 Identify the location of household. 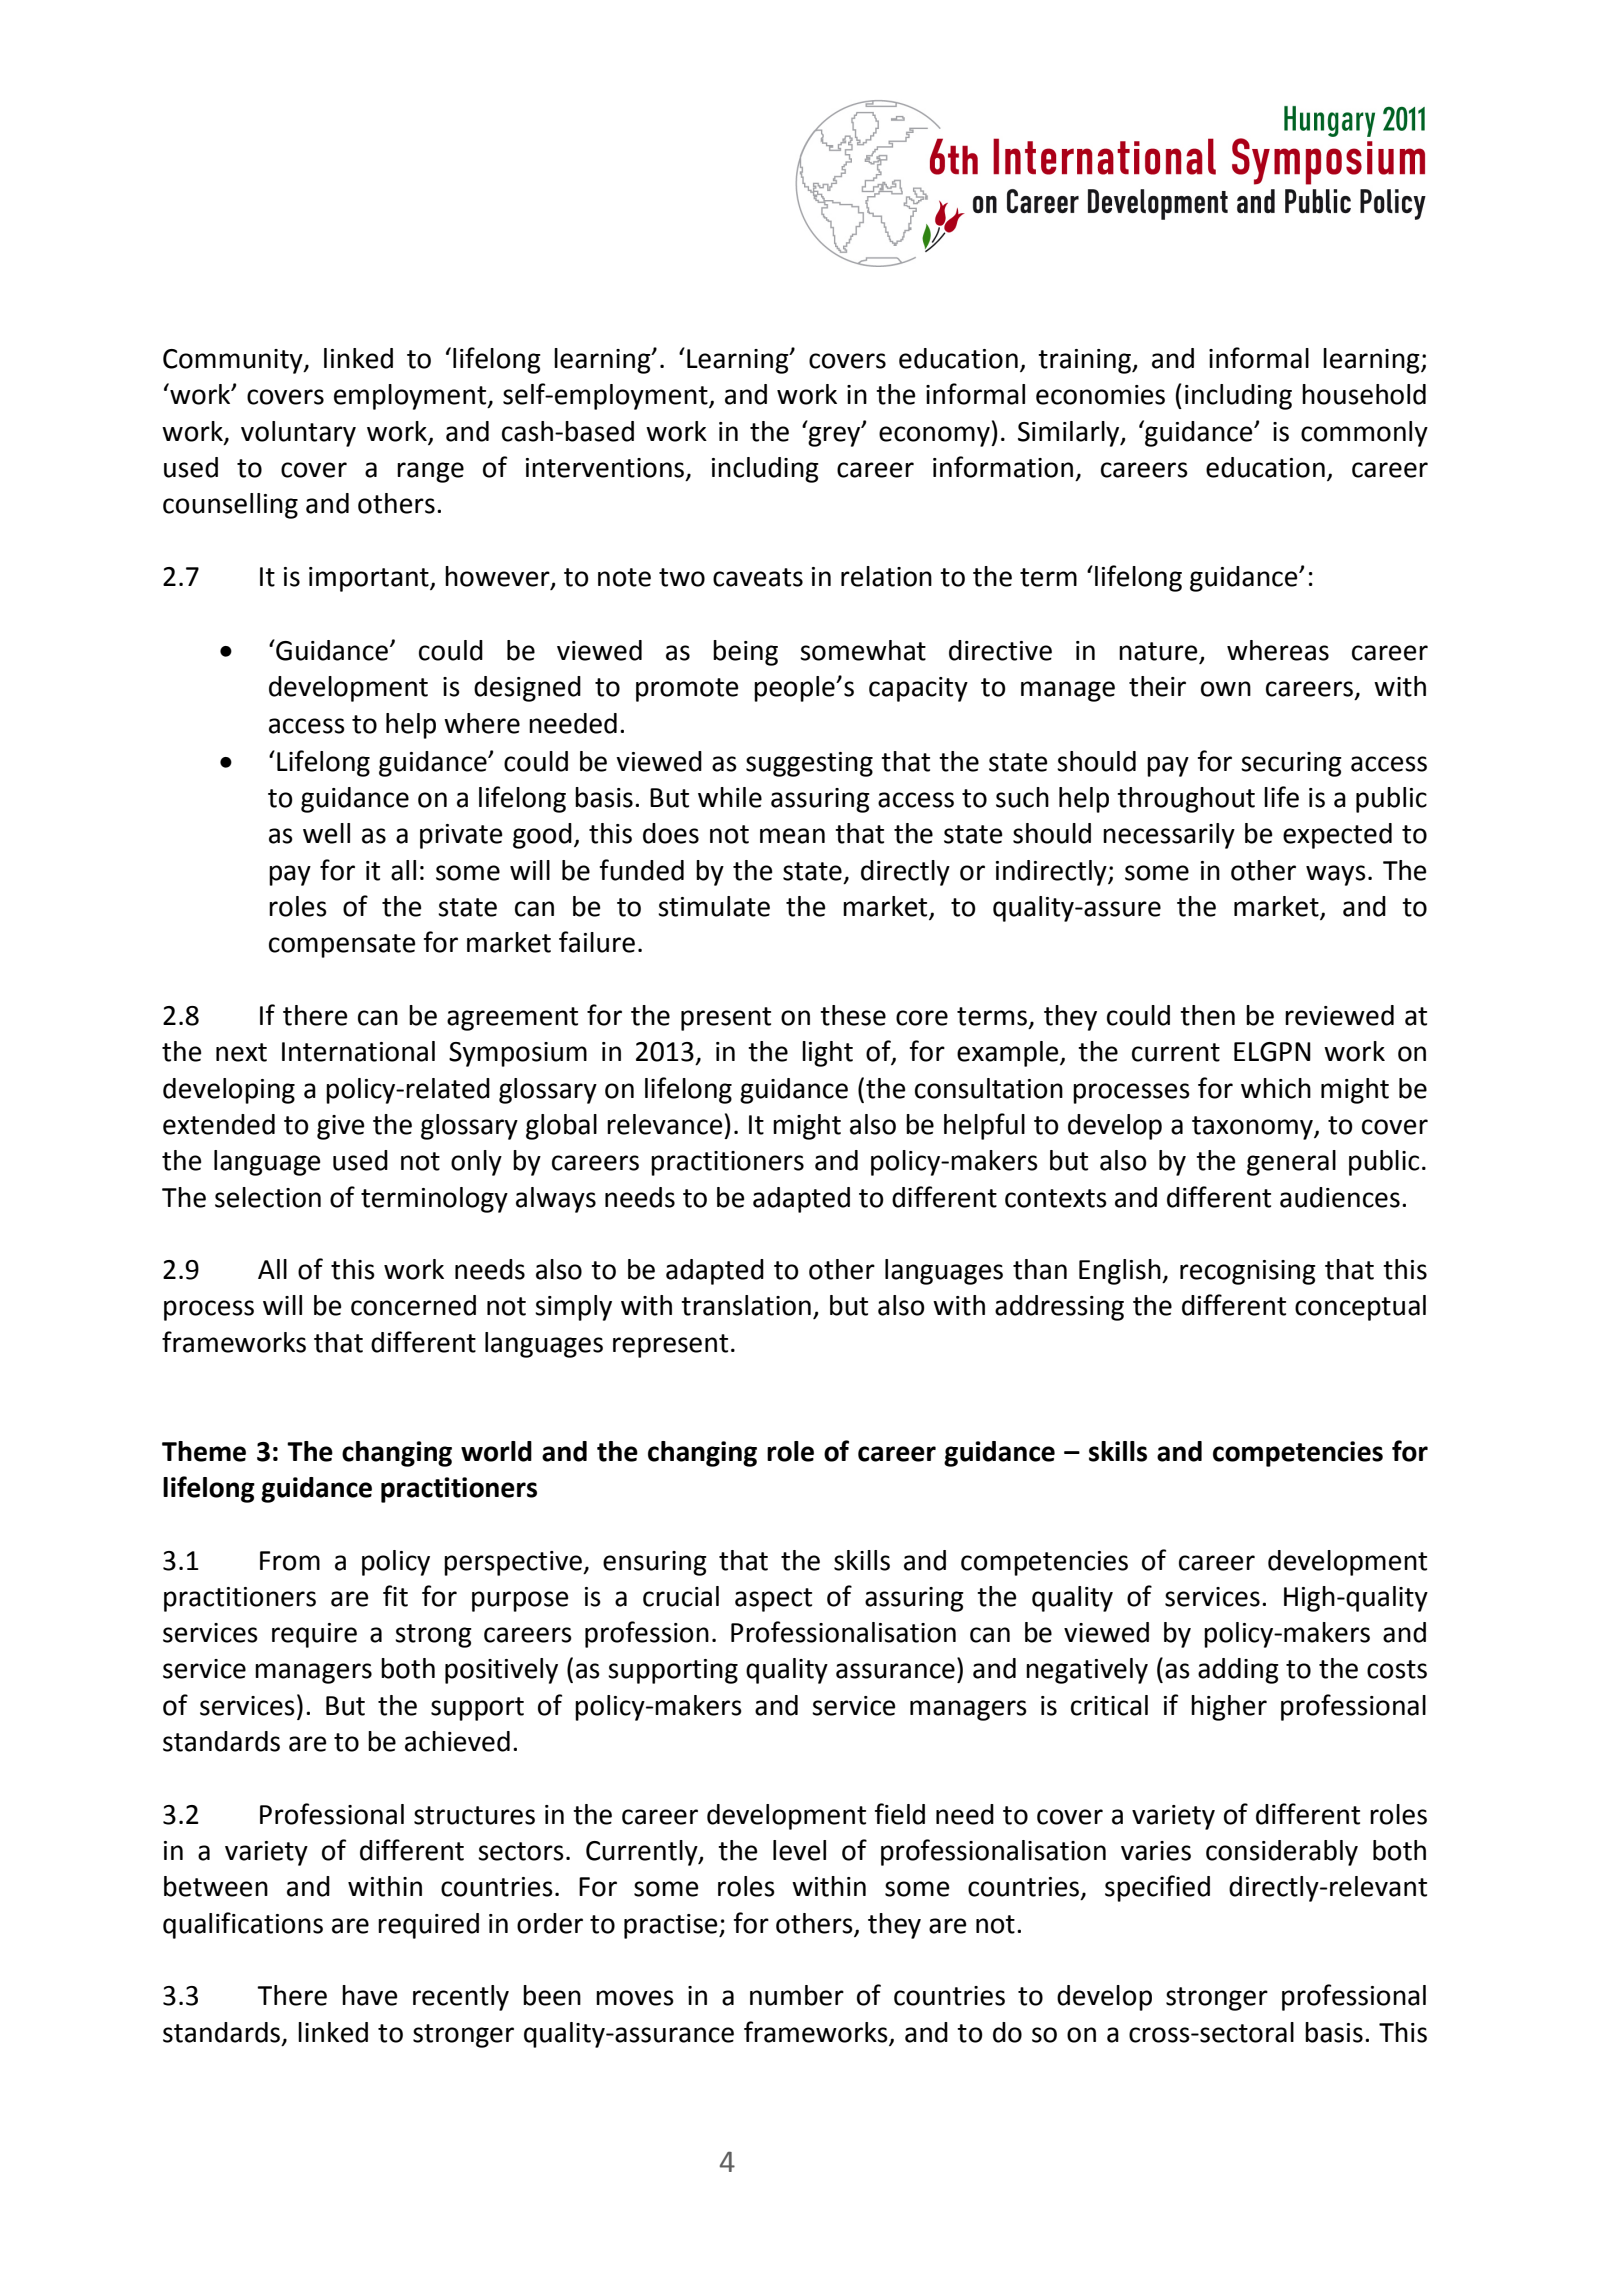
(1364, 394).
